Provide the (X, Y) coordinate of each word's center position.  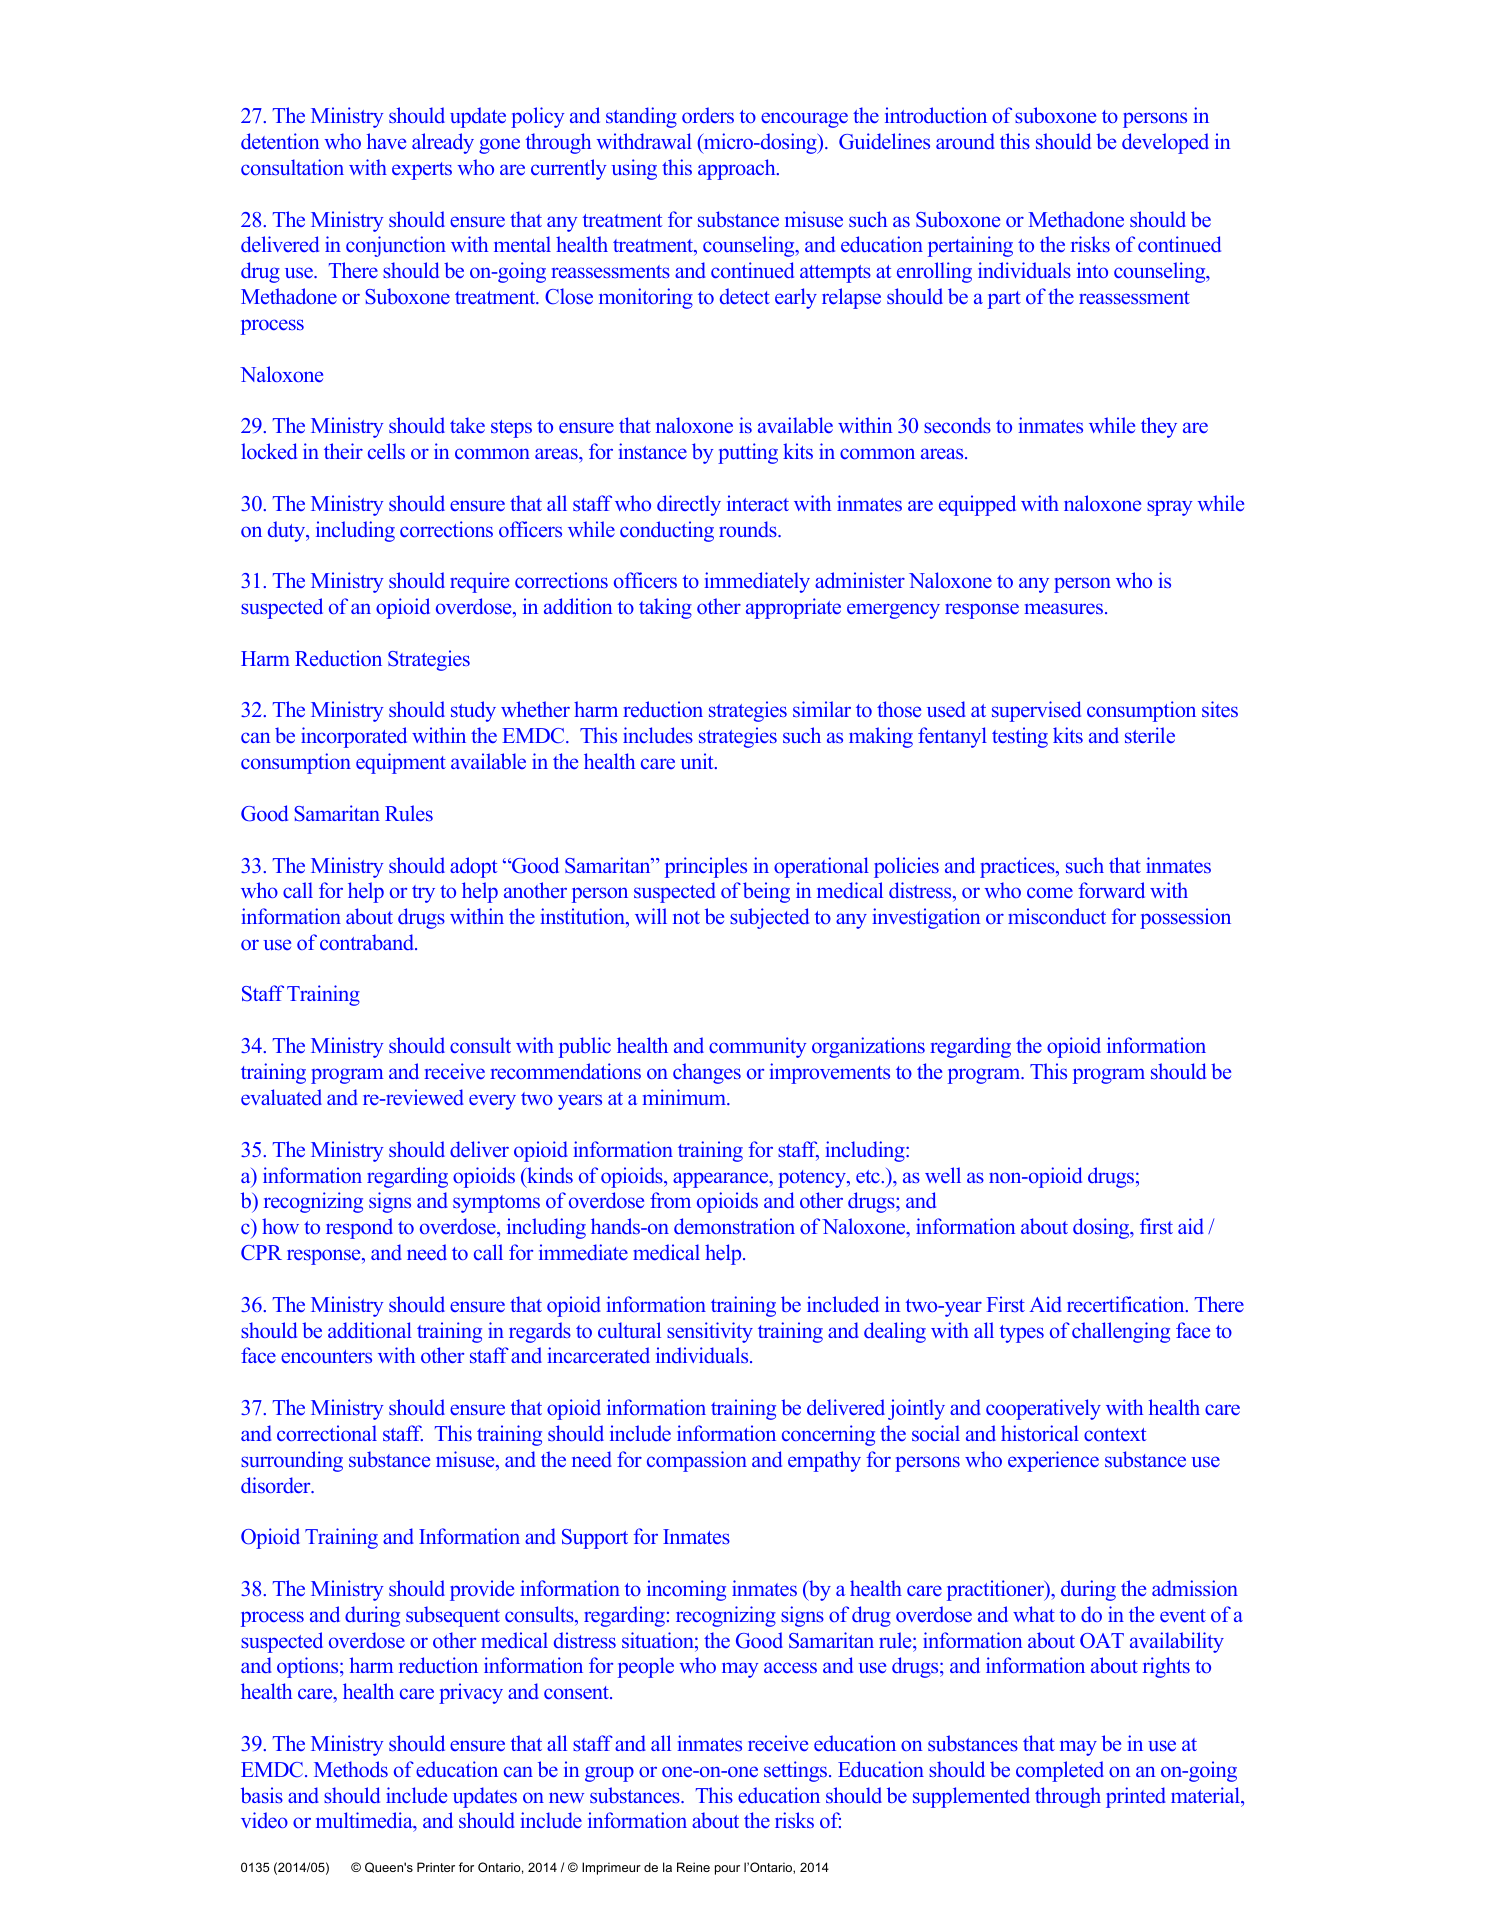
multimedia (365, 1822)
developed (1165, 143)
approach (738, 169)
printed (1136, 1797)
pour (727, 1870)
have (386, 141)
